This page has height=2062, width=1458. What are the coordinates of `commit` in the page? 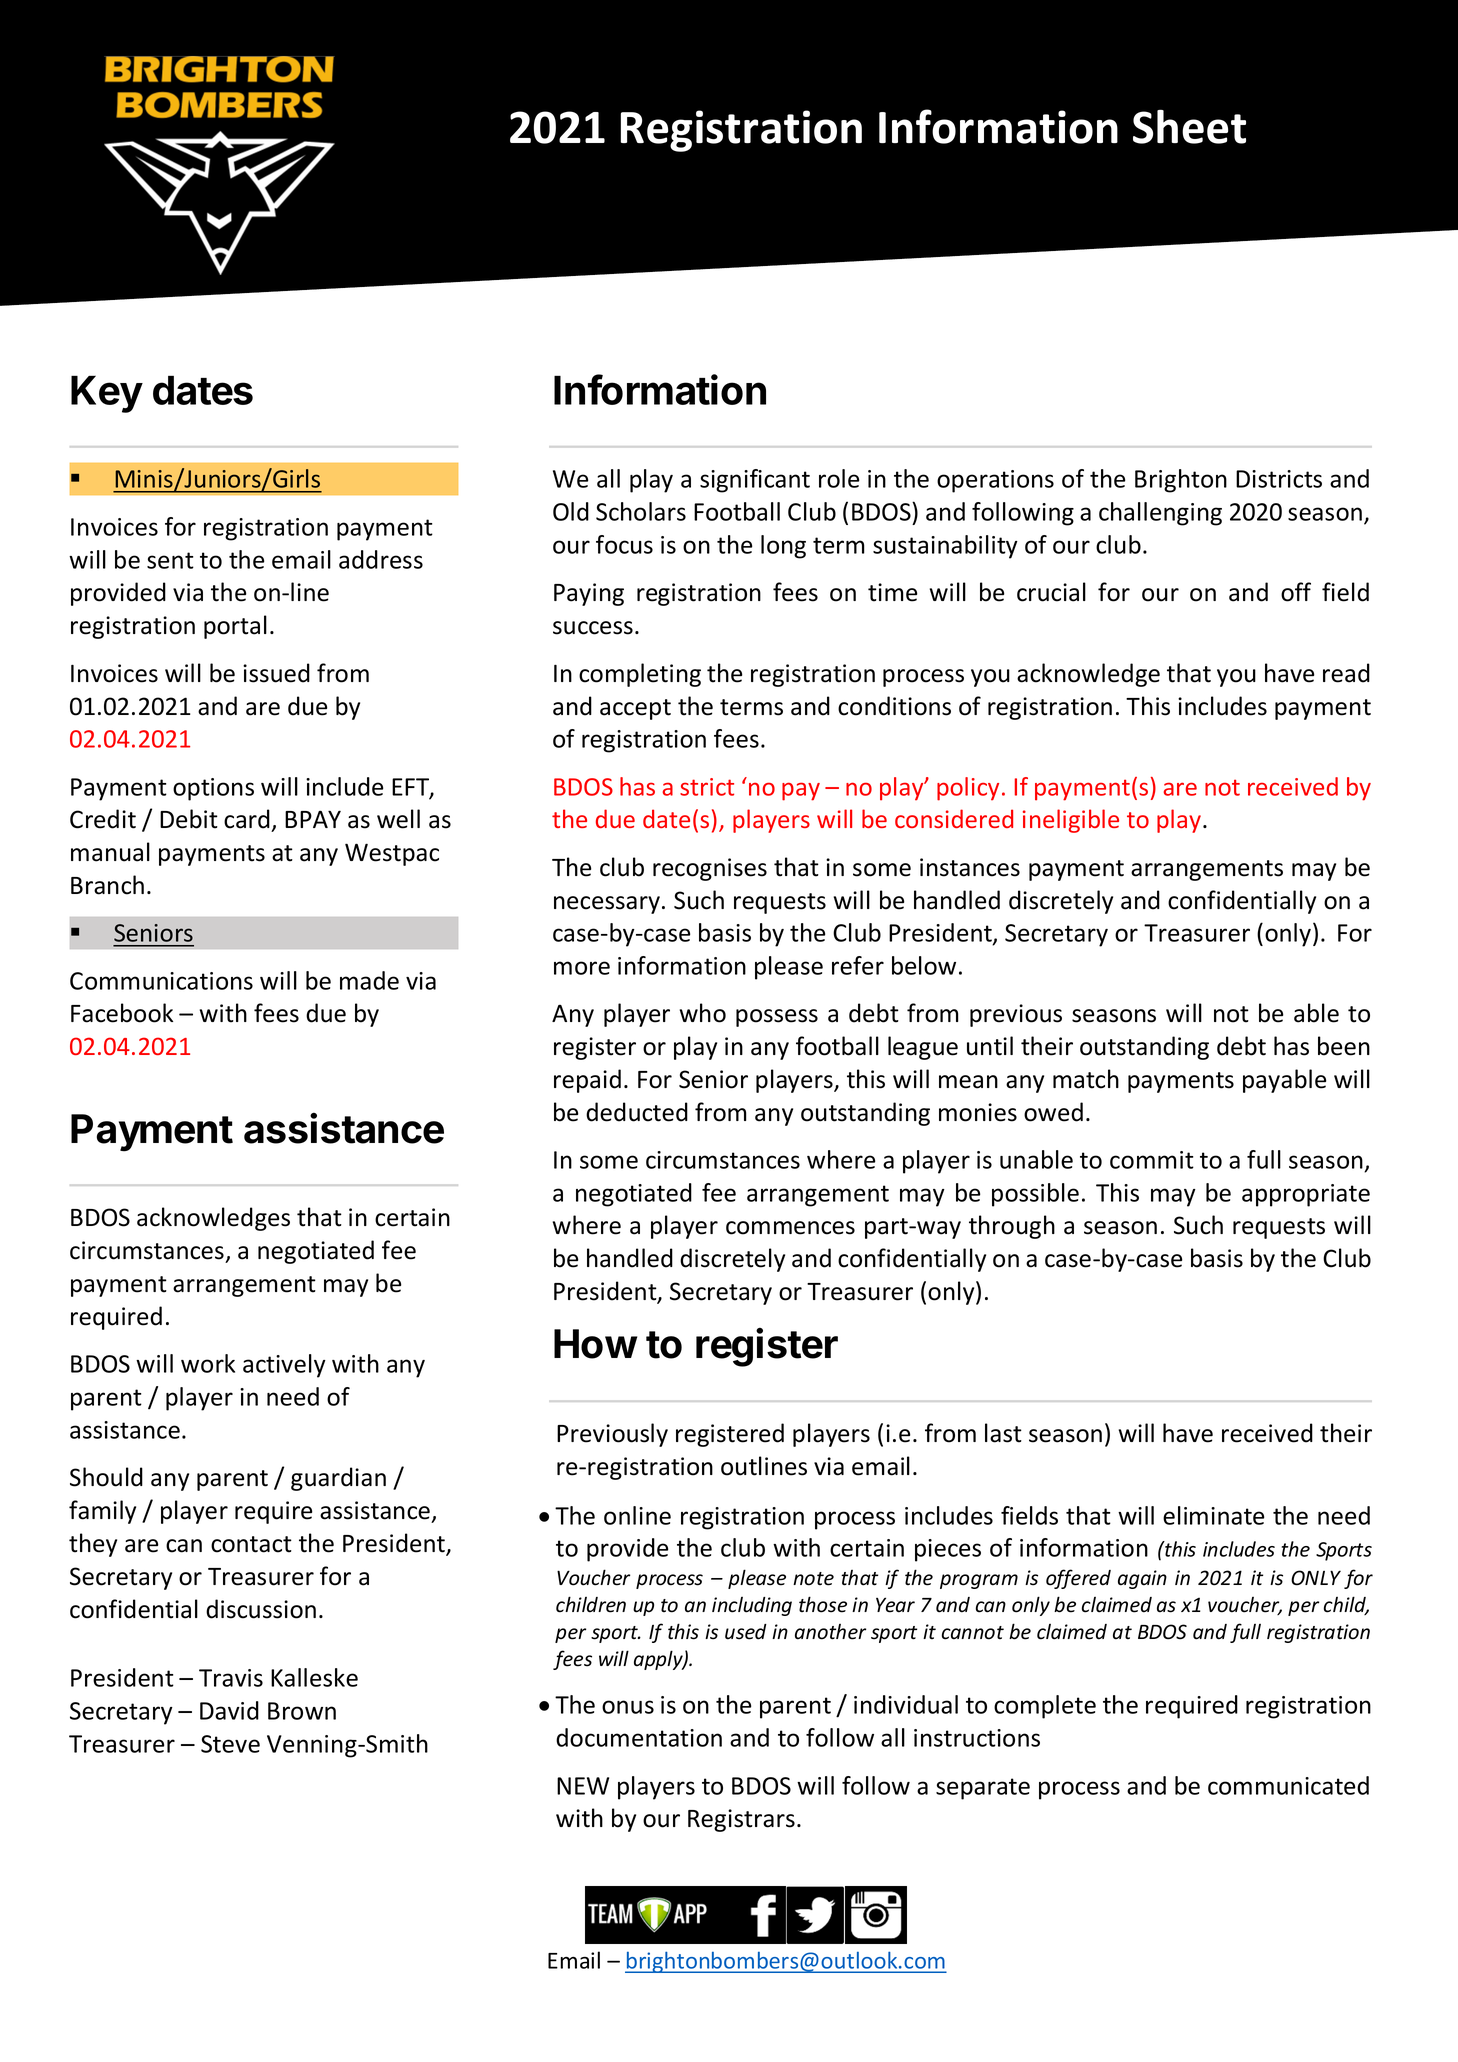 It's located at (1152, 1160).
